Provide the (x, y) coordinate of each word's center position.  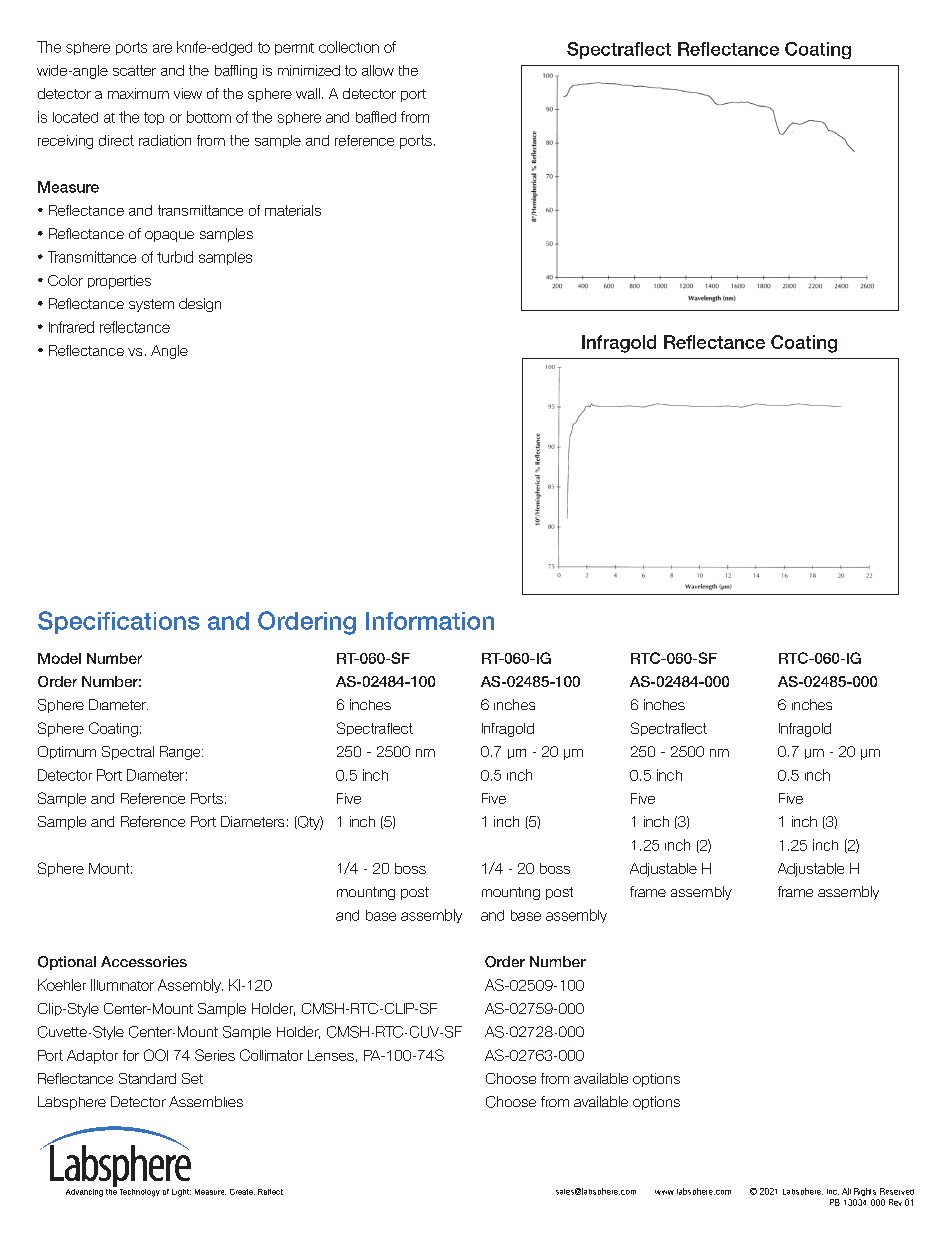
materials (293, 210)
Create (242, 1192)
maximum (138, 93)
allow (378, 70)
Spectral (128, 753)
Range (181, 753)
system (151, 305)
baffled (376, 117)
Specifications (119, 622)
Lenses (331, 1055)
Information (430, 621)
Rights (865, 1192)
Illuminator (122, 985)
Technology (140, 1193)
